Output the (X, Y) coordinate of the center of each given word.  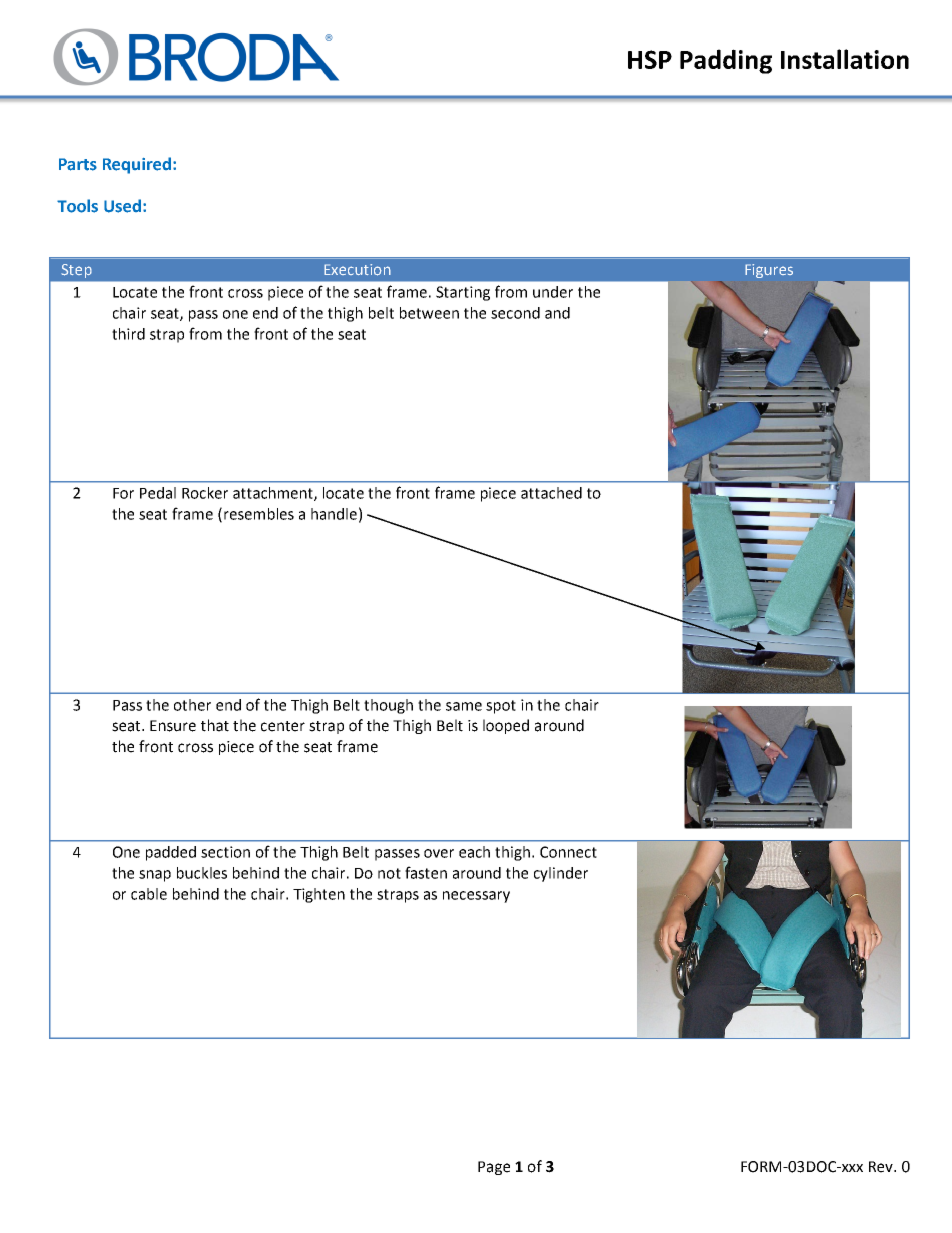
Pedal (158, 493)
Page (494, 1168)
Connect (568, 852)
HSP (650, 59)
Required (137, 165)
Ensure (173, 726)
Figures (769, 271)
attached (551, 493)
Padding (726, 61)
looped (506, 726)
